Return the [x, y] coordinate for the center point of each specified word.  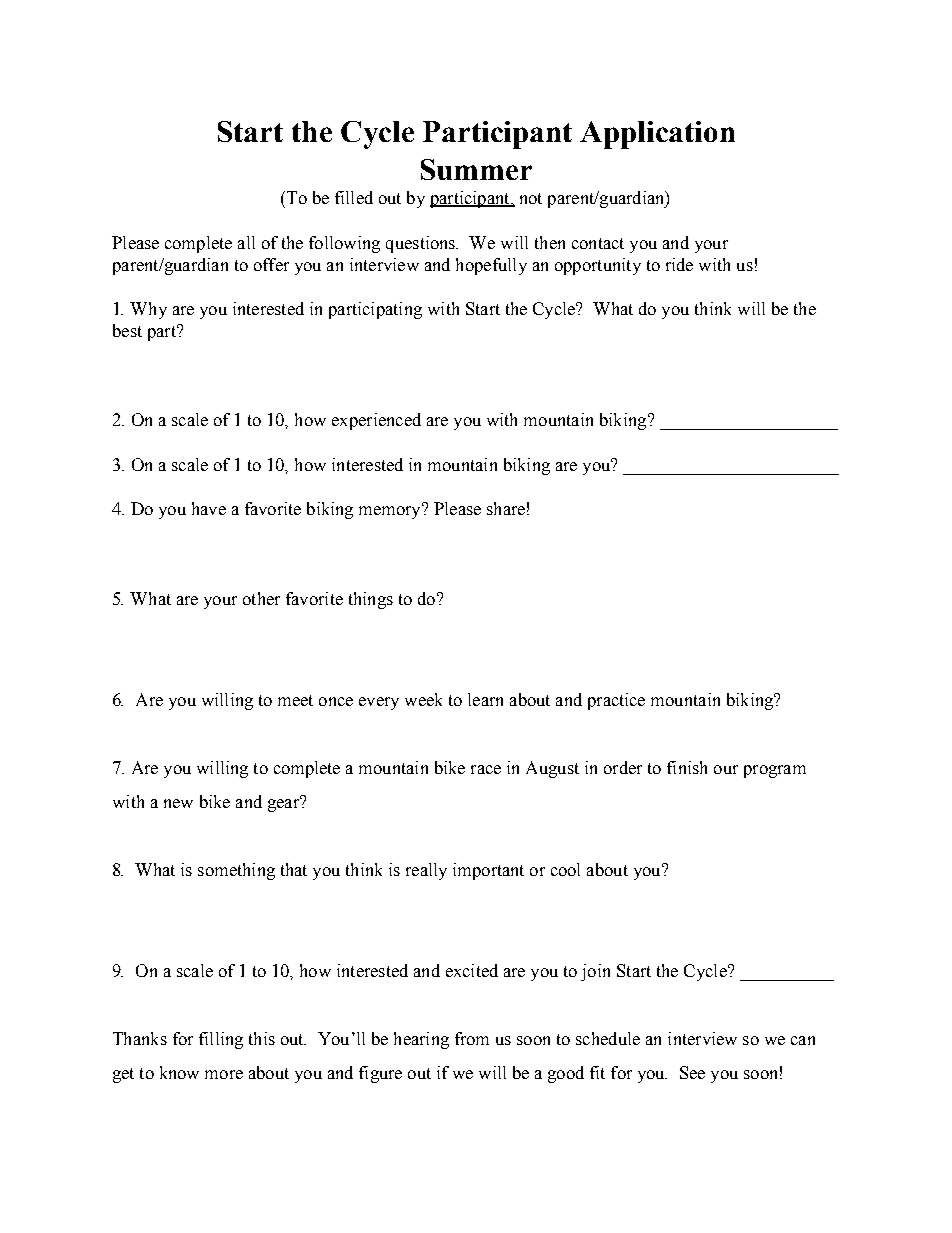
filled [354, 197]
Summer [476, 169]
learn [485, 699]
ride [679, 264]
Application [657, 135]
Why [148, 310]
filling [221, 1040]
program [775, 771]
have [209, 508]
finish [687, 767]
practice [616, 701]
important [488, 871]
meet [295, 700]
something [236, 871]
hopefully [491, 266]
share [506, 508]
